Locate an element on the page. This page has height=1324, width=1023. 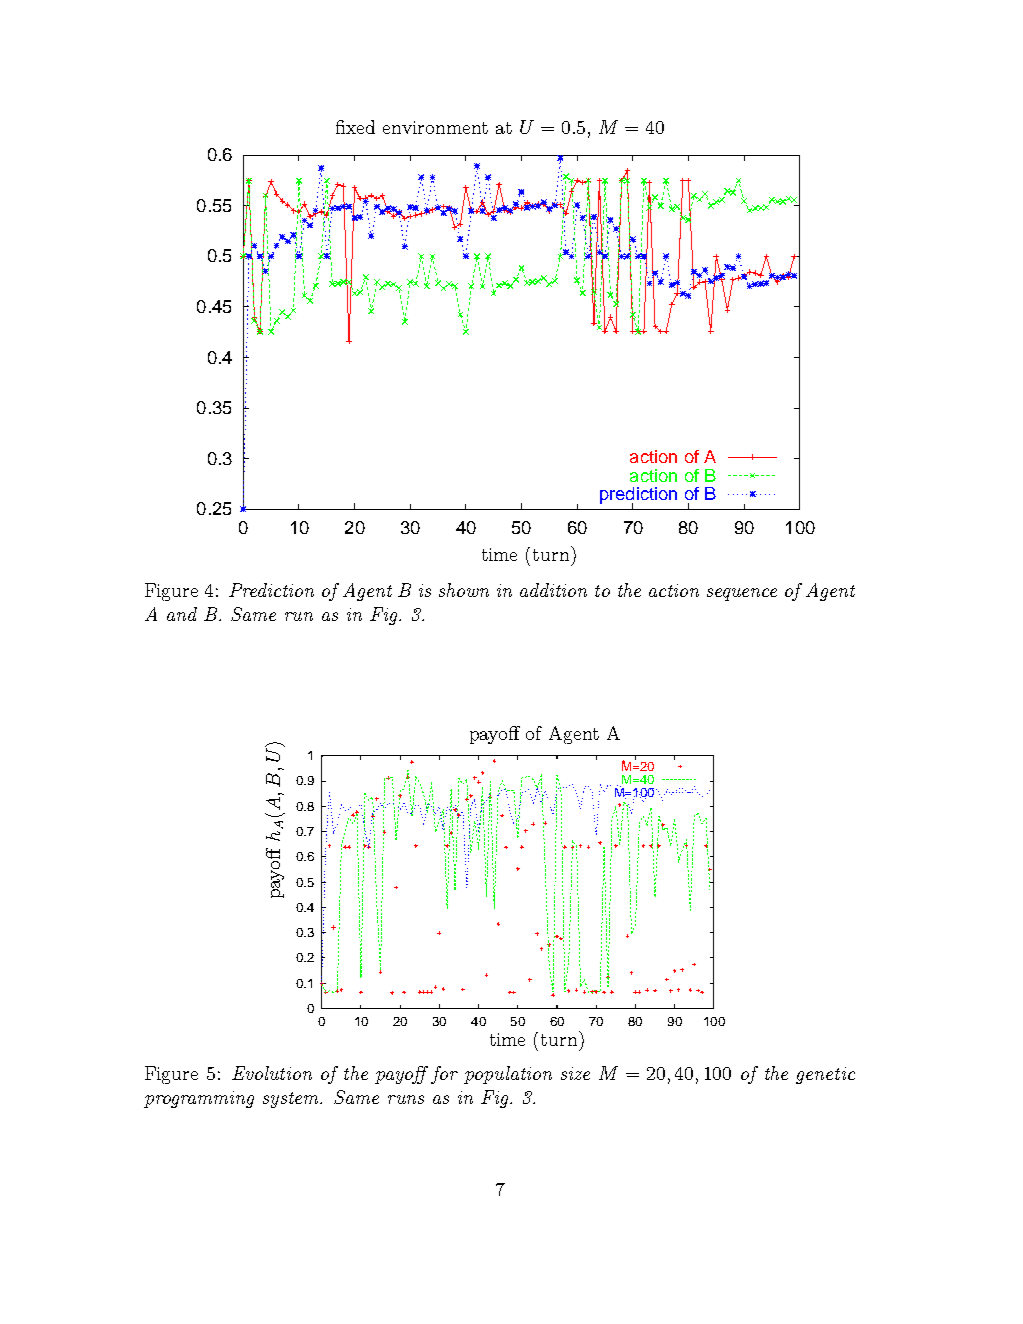
addition is located at coordinates (553, 590).
